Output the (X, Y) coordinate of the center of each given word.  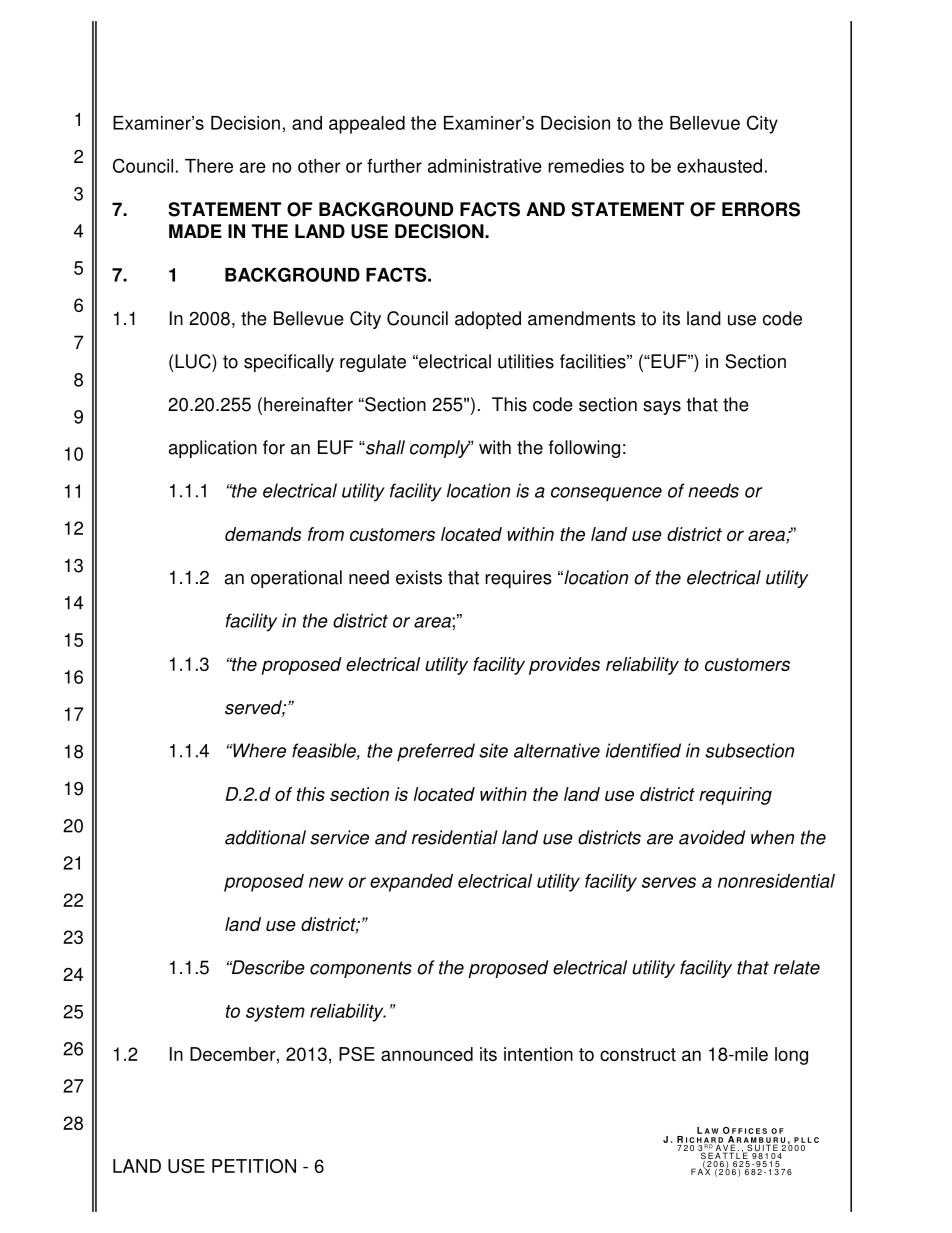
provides (564, 666)
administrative (485, 166)
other (319, 166)
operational (296, 579)
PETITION (254, 1166)
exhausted (719, 166)
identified (643, 750)
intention (538, 1054)
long (791, 1056)
